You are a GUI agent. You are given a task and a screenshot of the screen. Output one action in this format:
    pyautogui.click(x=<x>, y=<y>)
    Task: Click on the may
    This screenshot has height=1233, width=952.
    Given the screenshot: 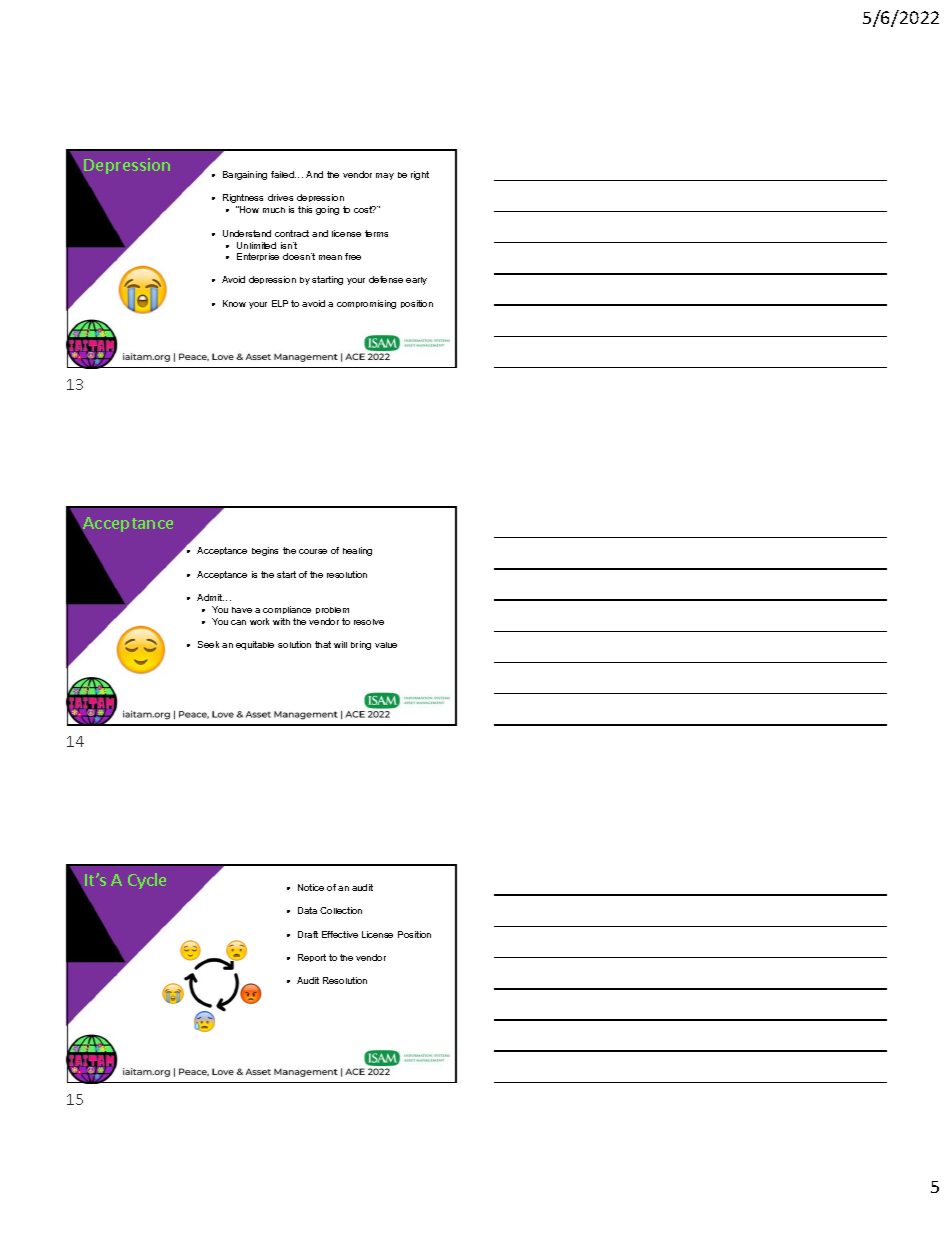 What is the action you would take?
    pyautogui.click(x=385, y=176)
